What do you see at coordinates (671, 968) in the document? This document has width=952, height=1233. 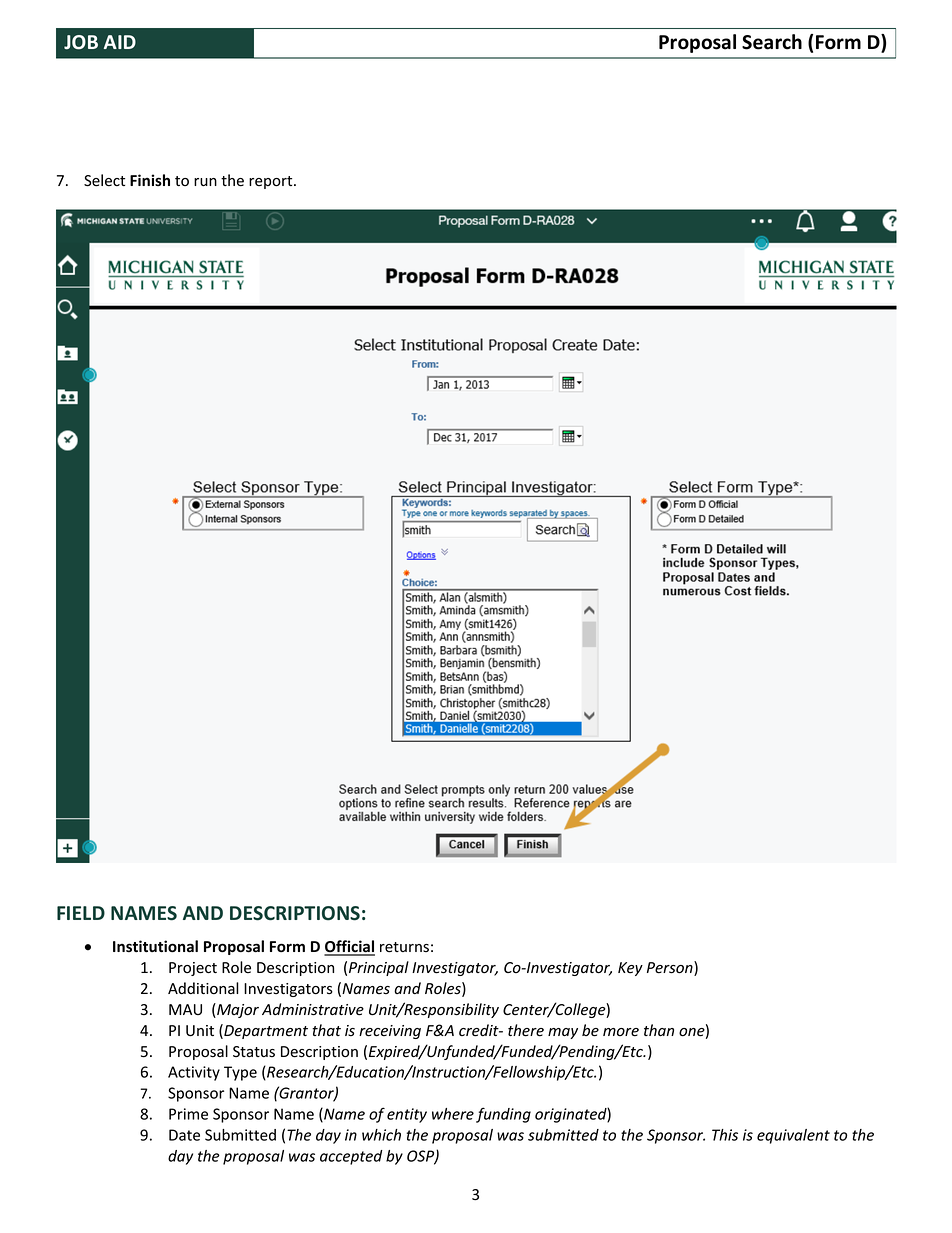 I see `Person` at bounding box center [671, 968].
